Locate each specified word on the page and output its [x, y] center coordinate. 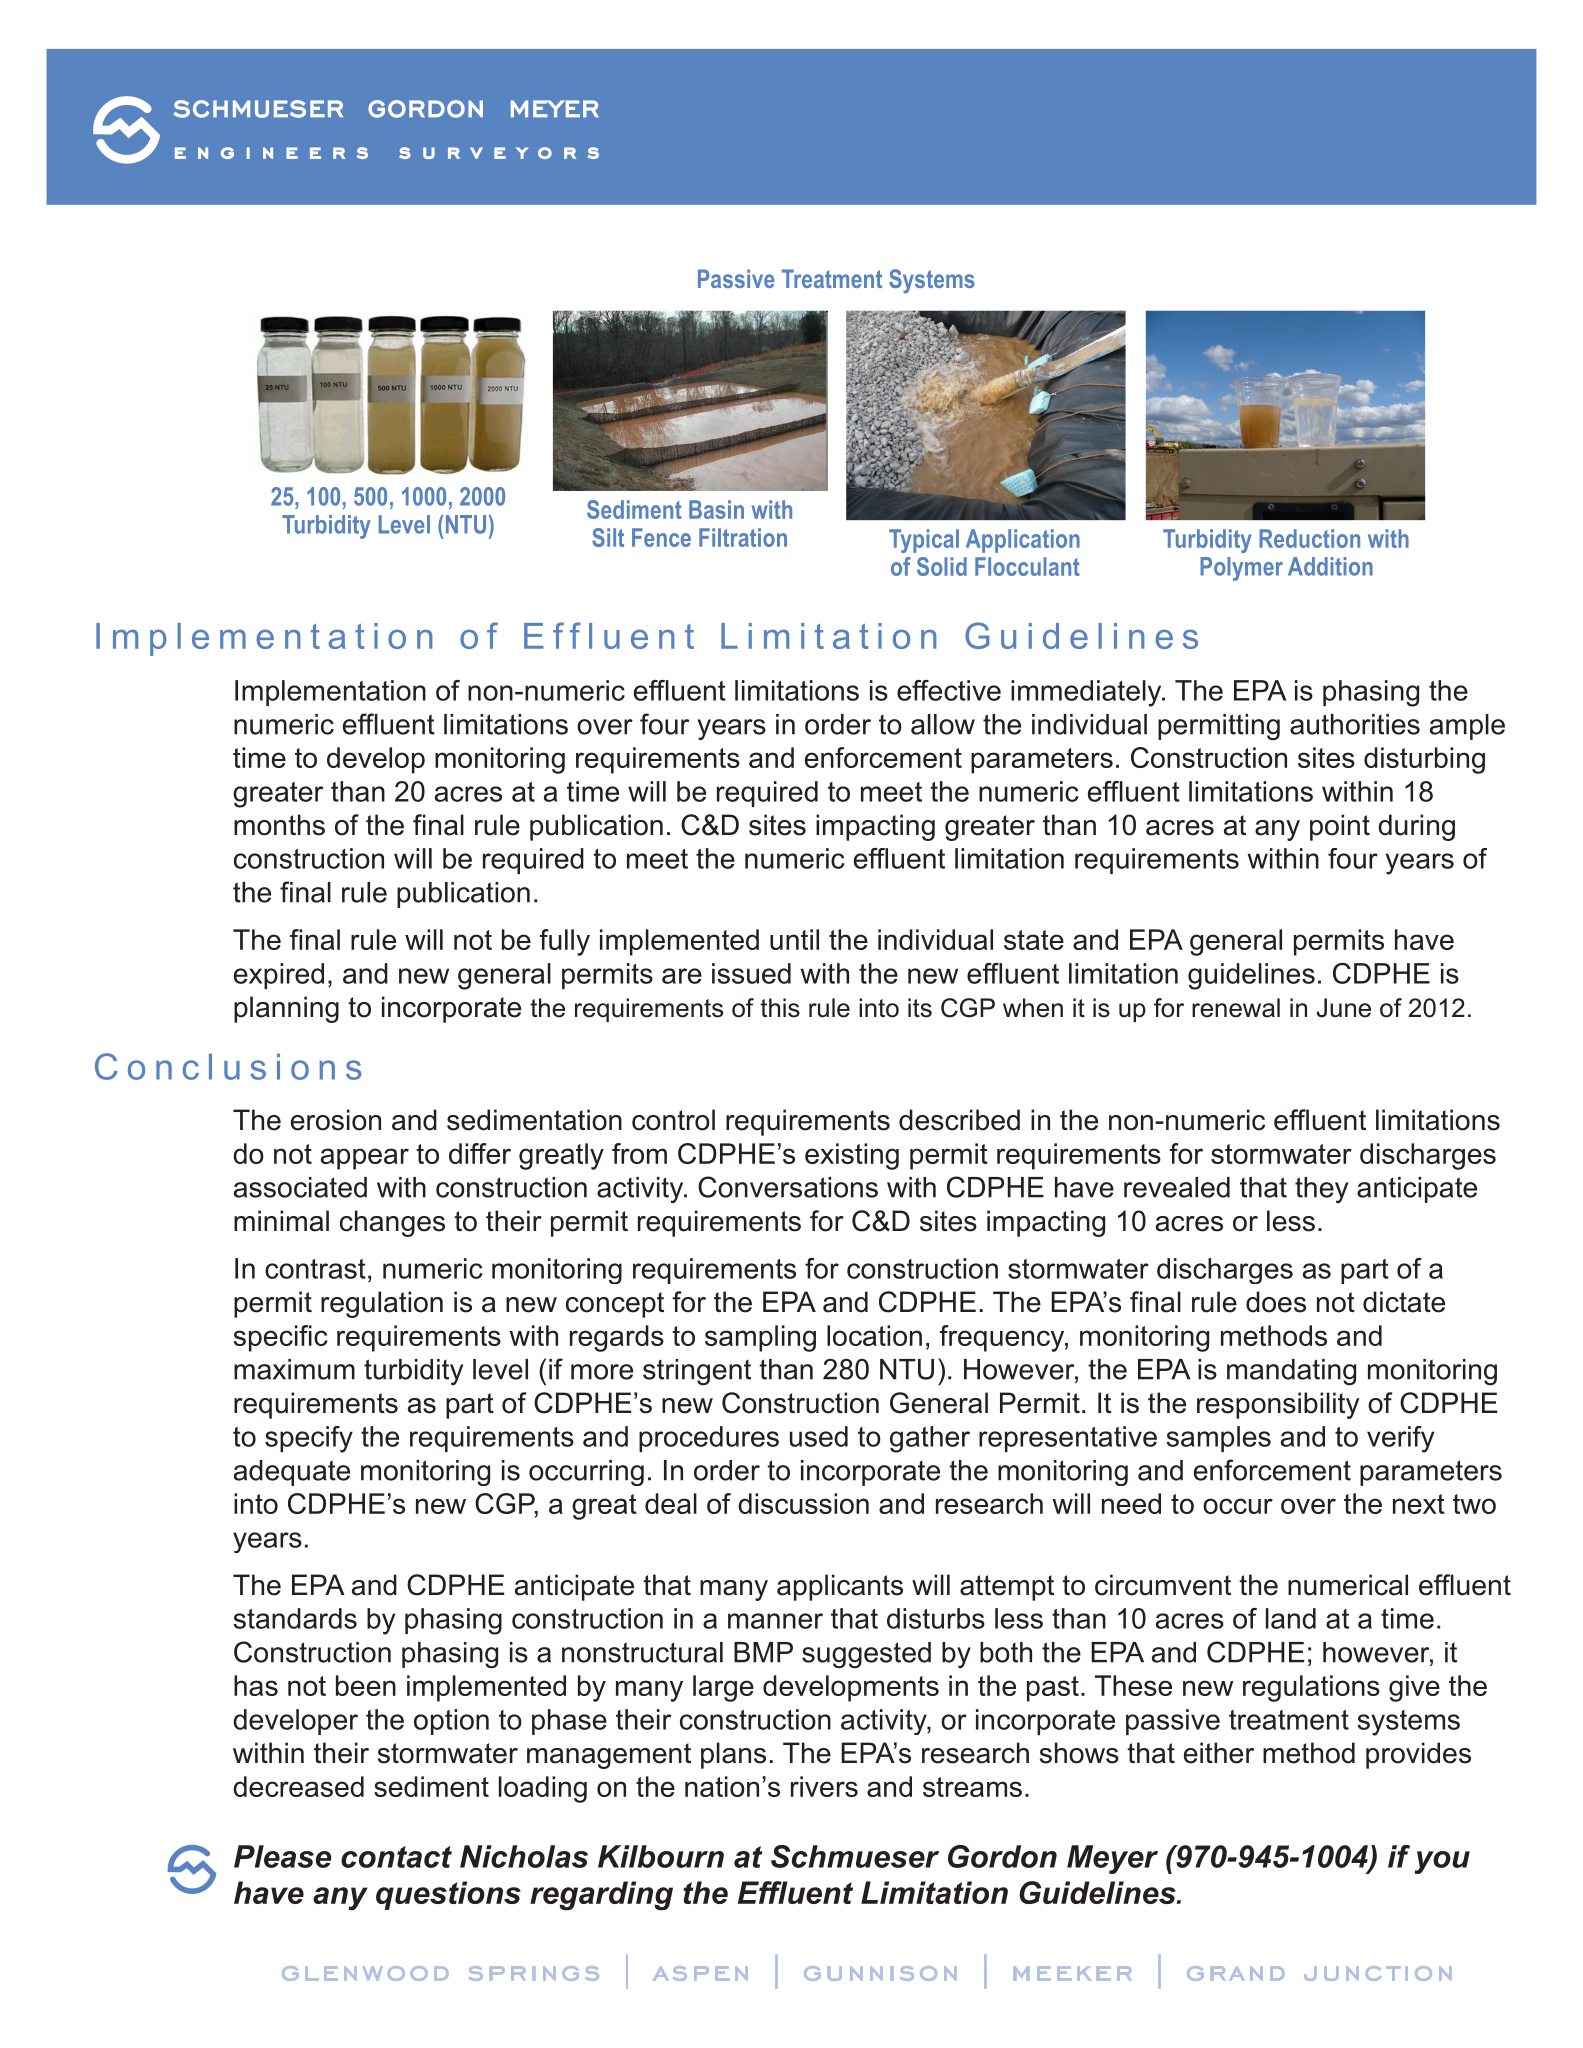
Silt [608, 537]
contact [396, 1857]
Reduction [1309, 538]
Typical [924, 541]
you [1442, 1862]
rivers [824, 1786]
